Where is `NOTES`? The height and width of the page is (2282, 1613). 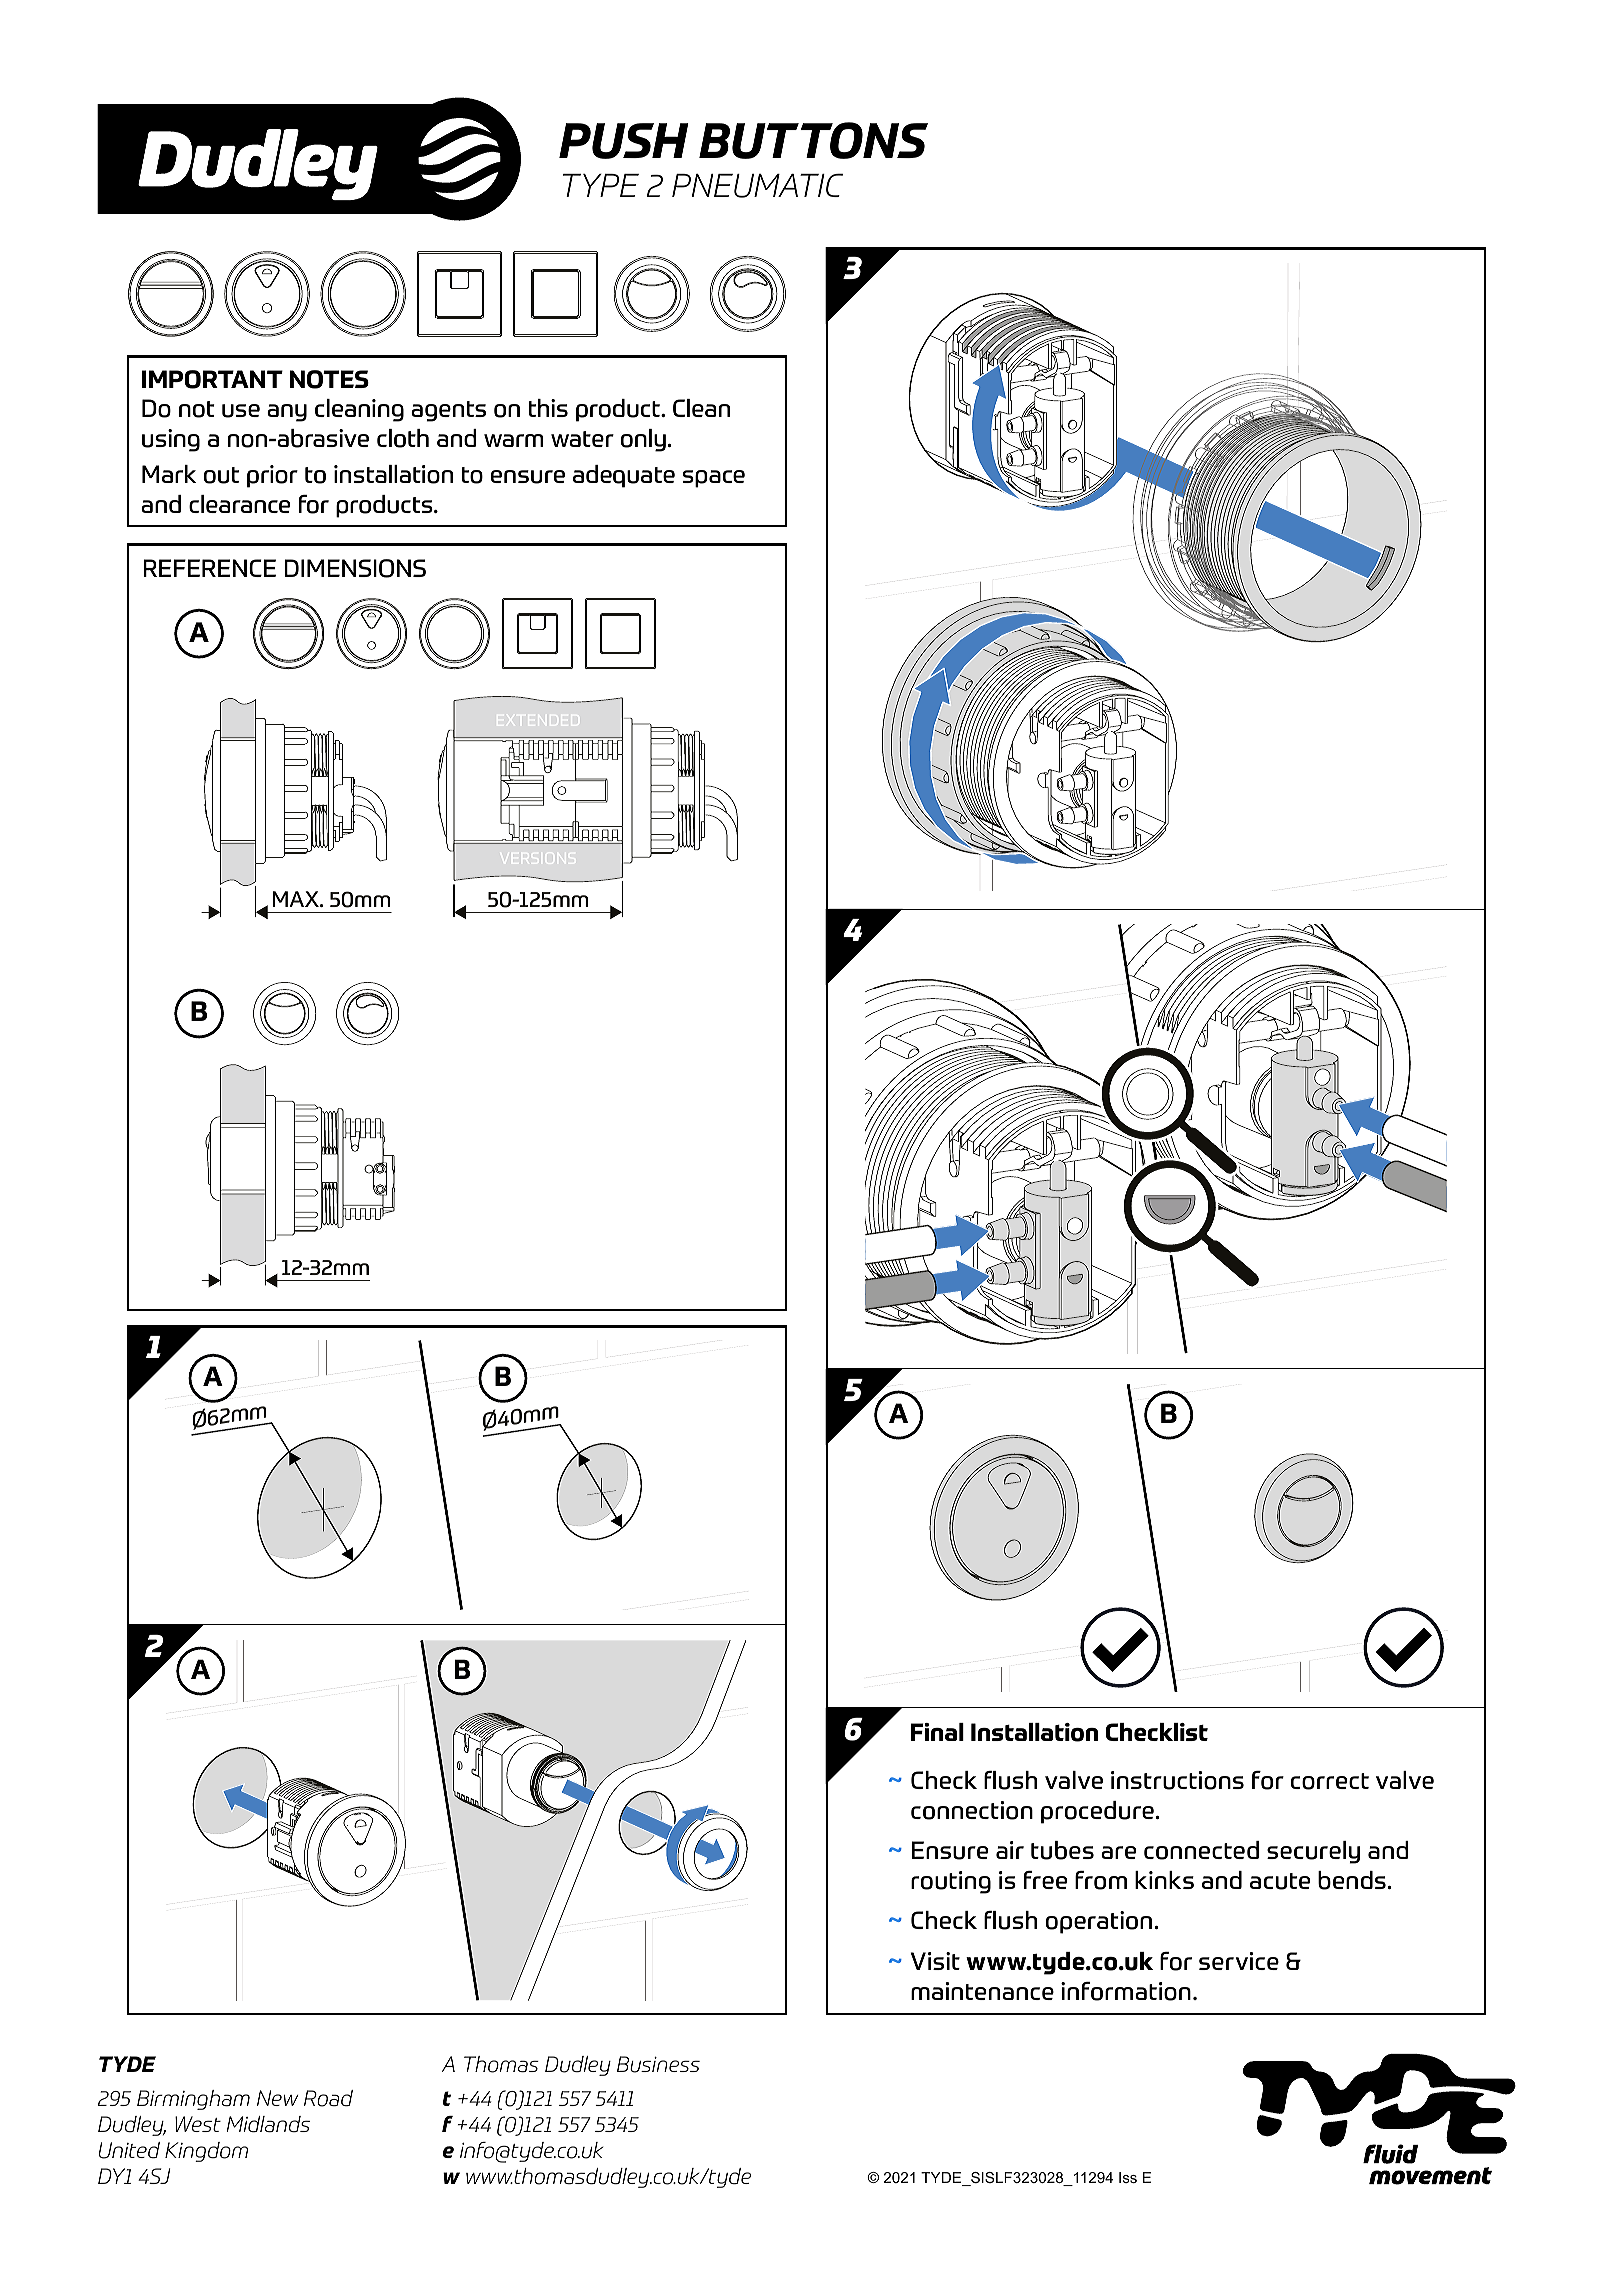 NOTES is located at coordinates (329, 379).
